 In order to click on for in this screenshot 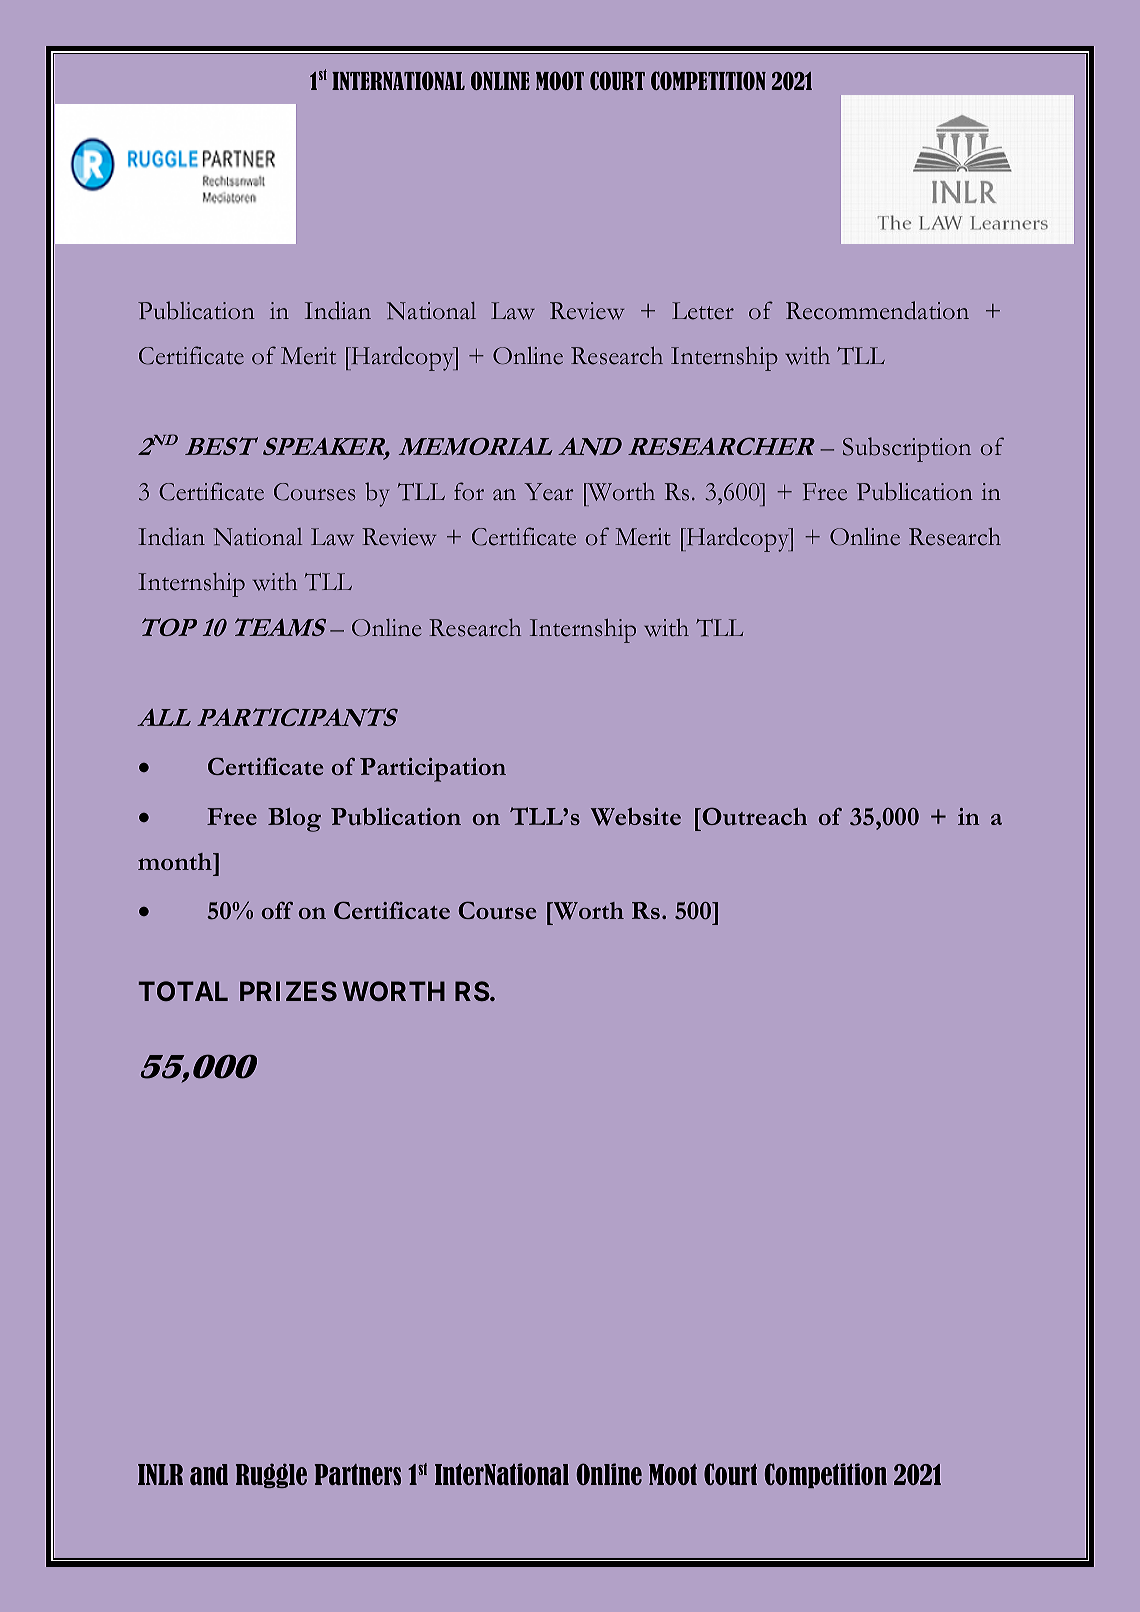, I will do `click(469, 491)`.
